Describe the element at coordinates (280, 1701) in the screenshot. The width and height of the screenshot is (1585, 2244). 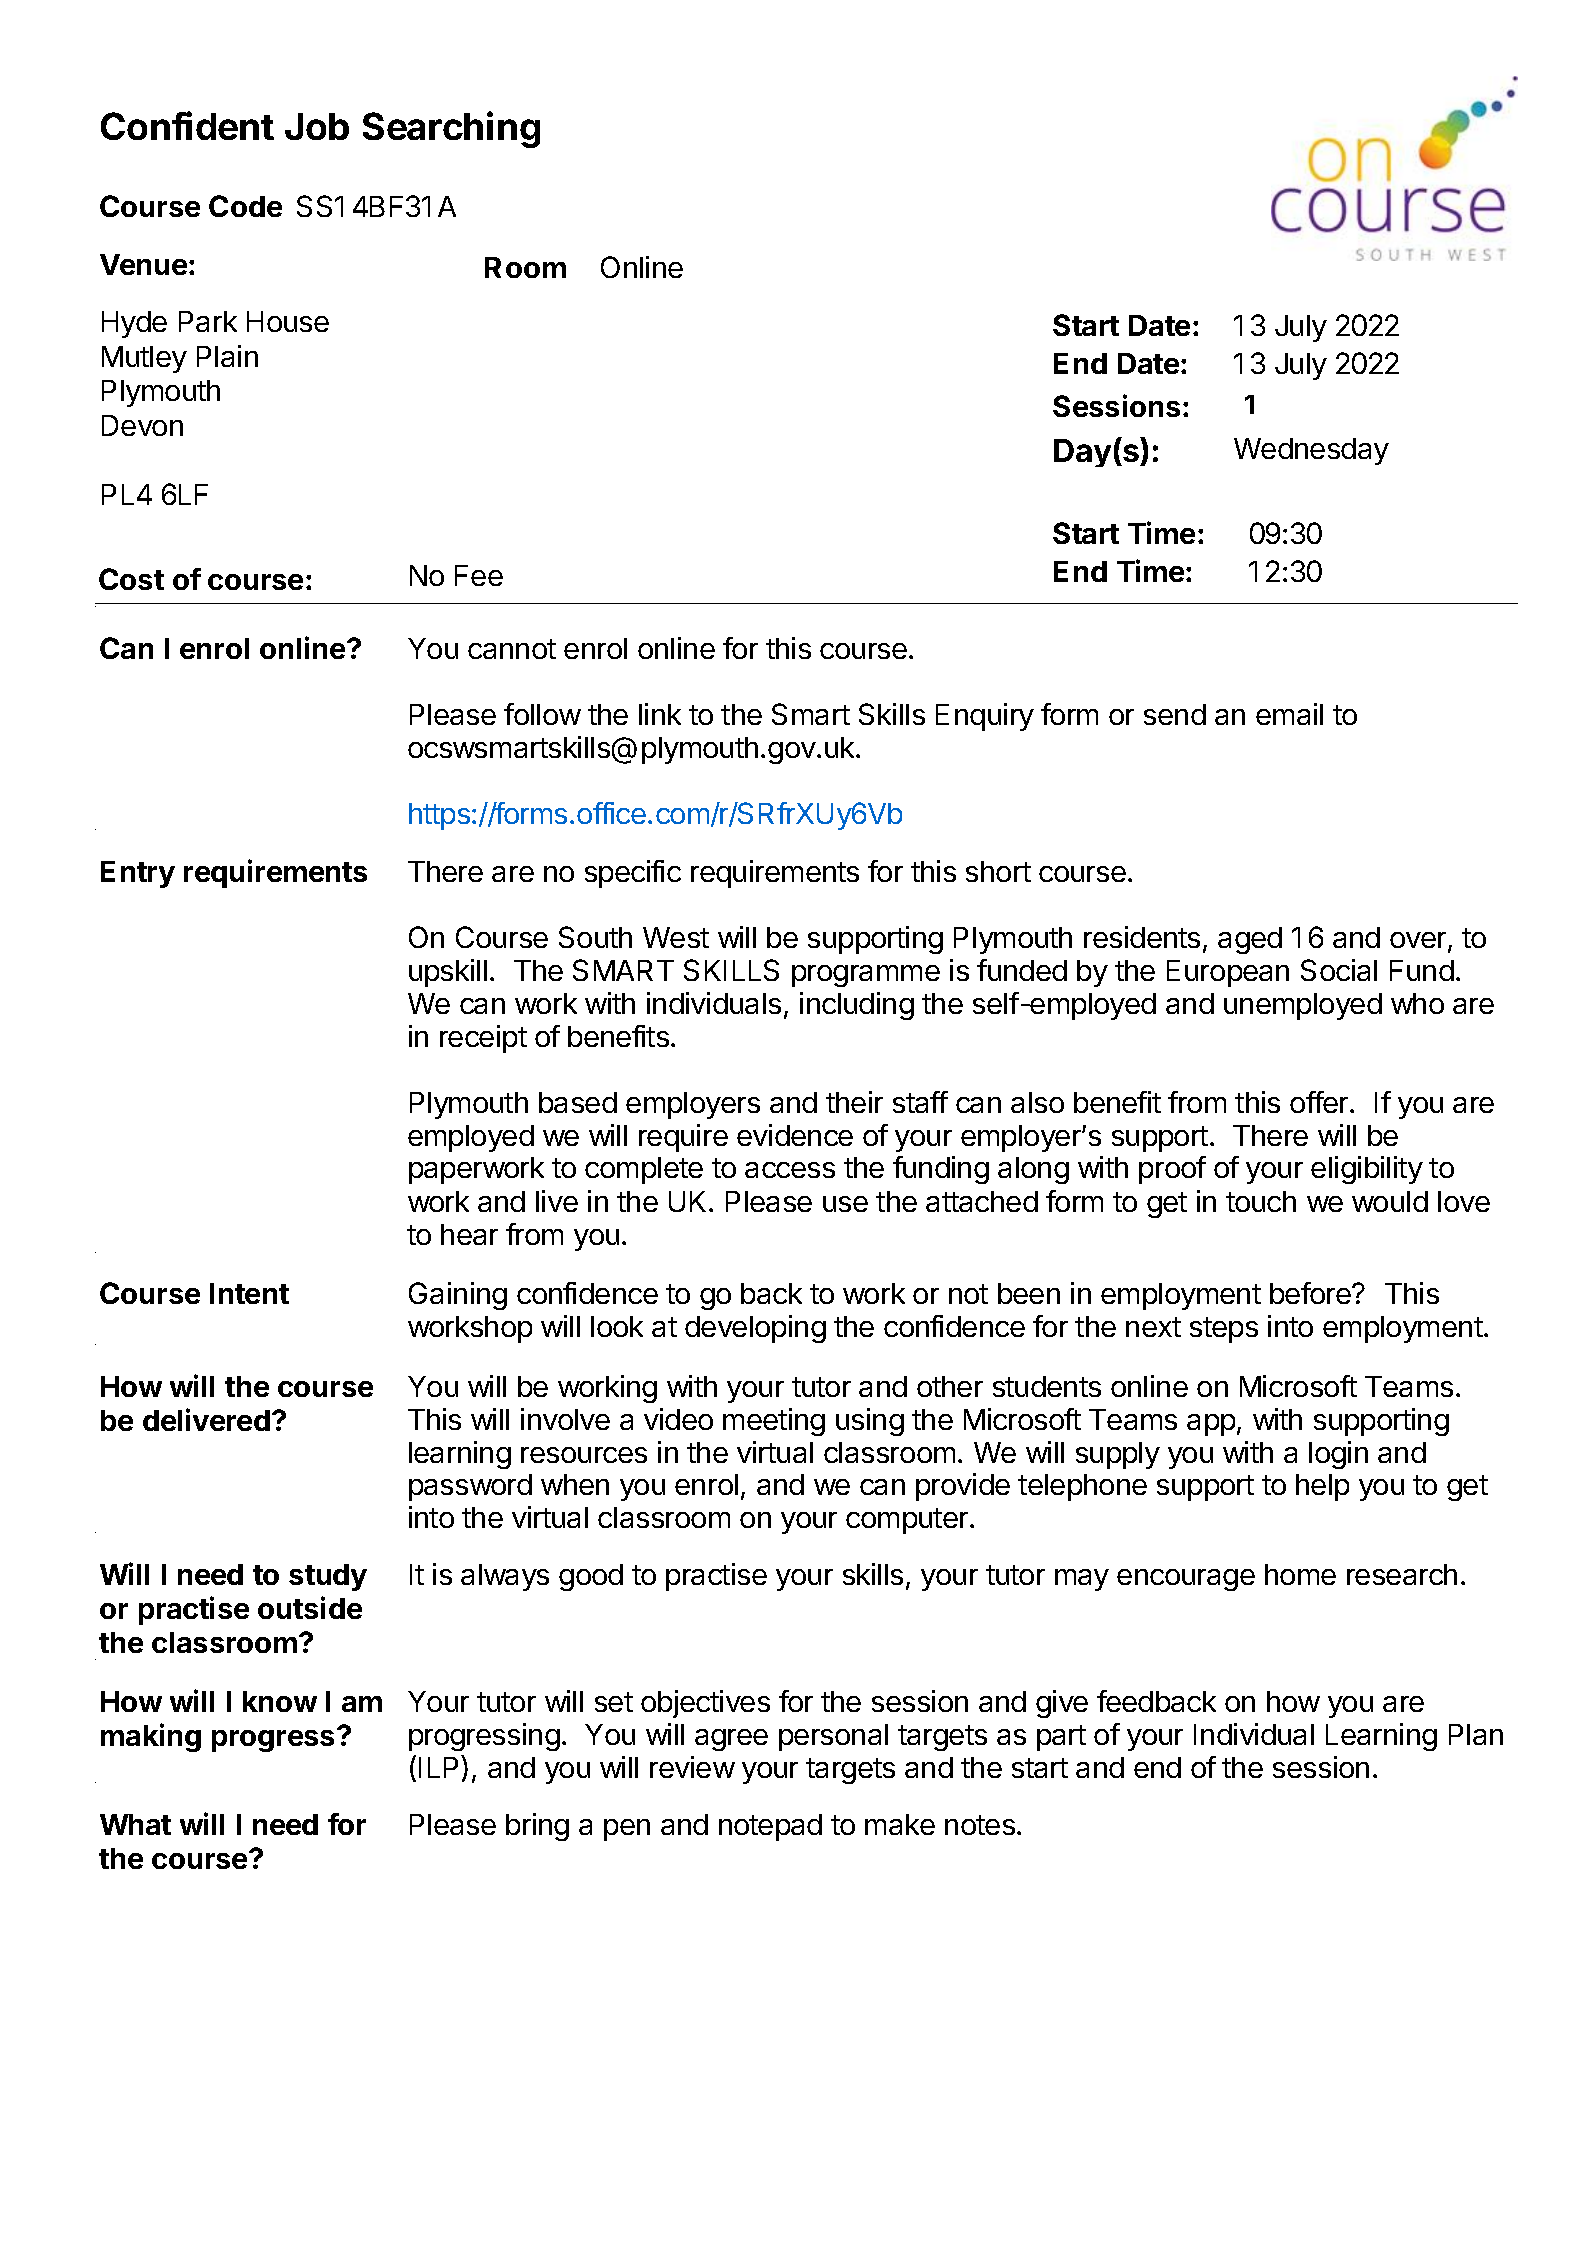
I see `know` at that location.
